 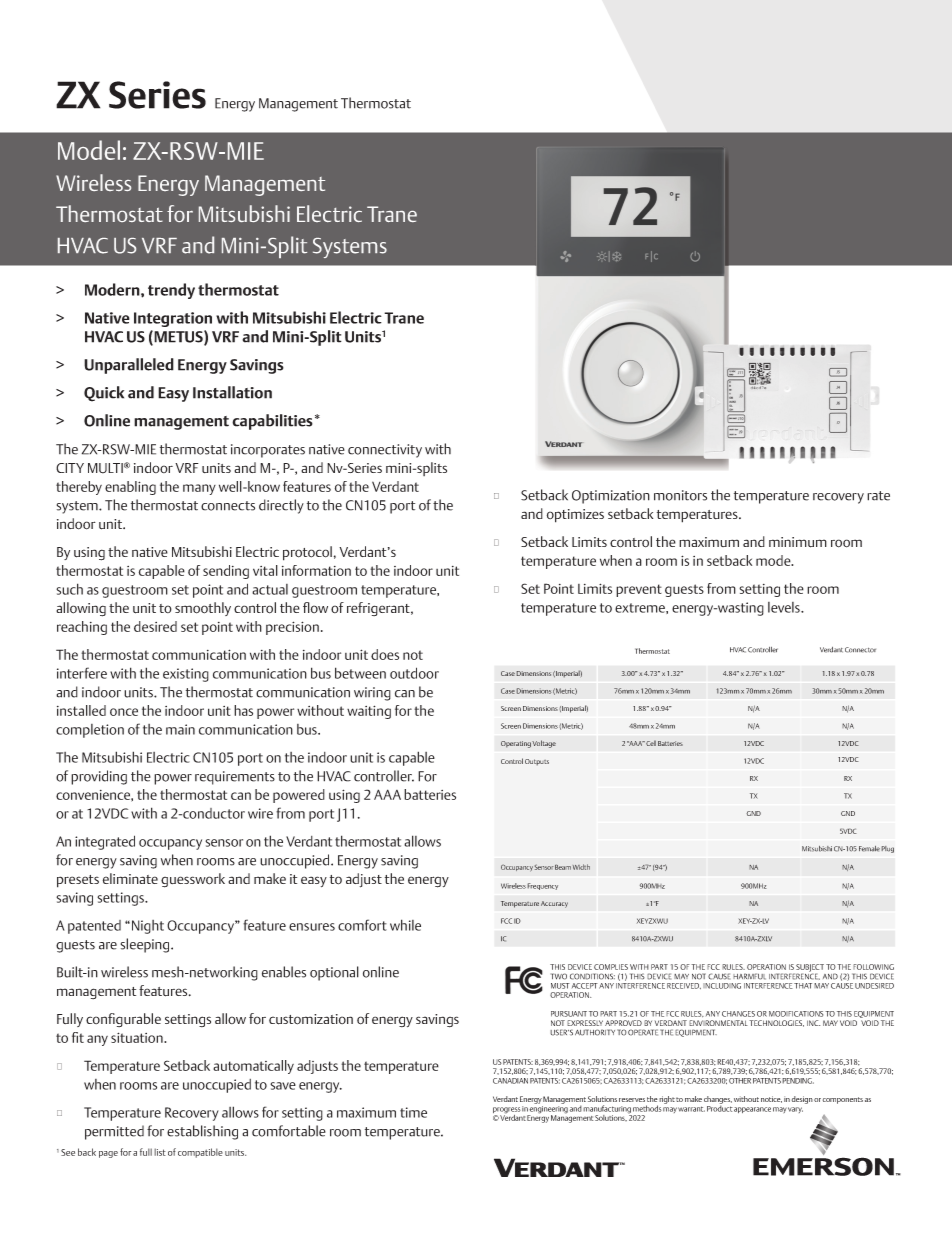 What do you see at coordinates (542, 886) in the page?
I see `Frequency` at bounding box center [542, 886].
